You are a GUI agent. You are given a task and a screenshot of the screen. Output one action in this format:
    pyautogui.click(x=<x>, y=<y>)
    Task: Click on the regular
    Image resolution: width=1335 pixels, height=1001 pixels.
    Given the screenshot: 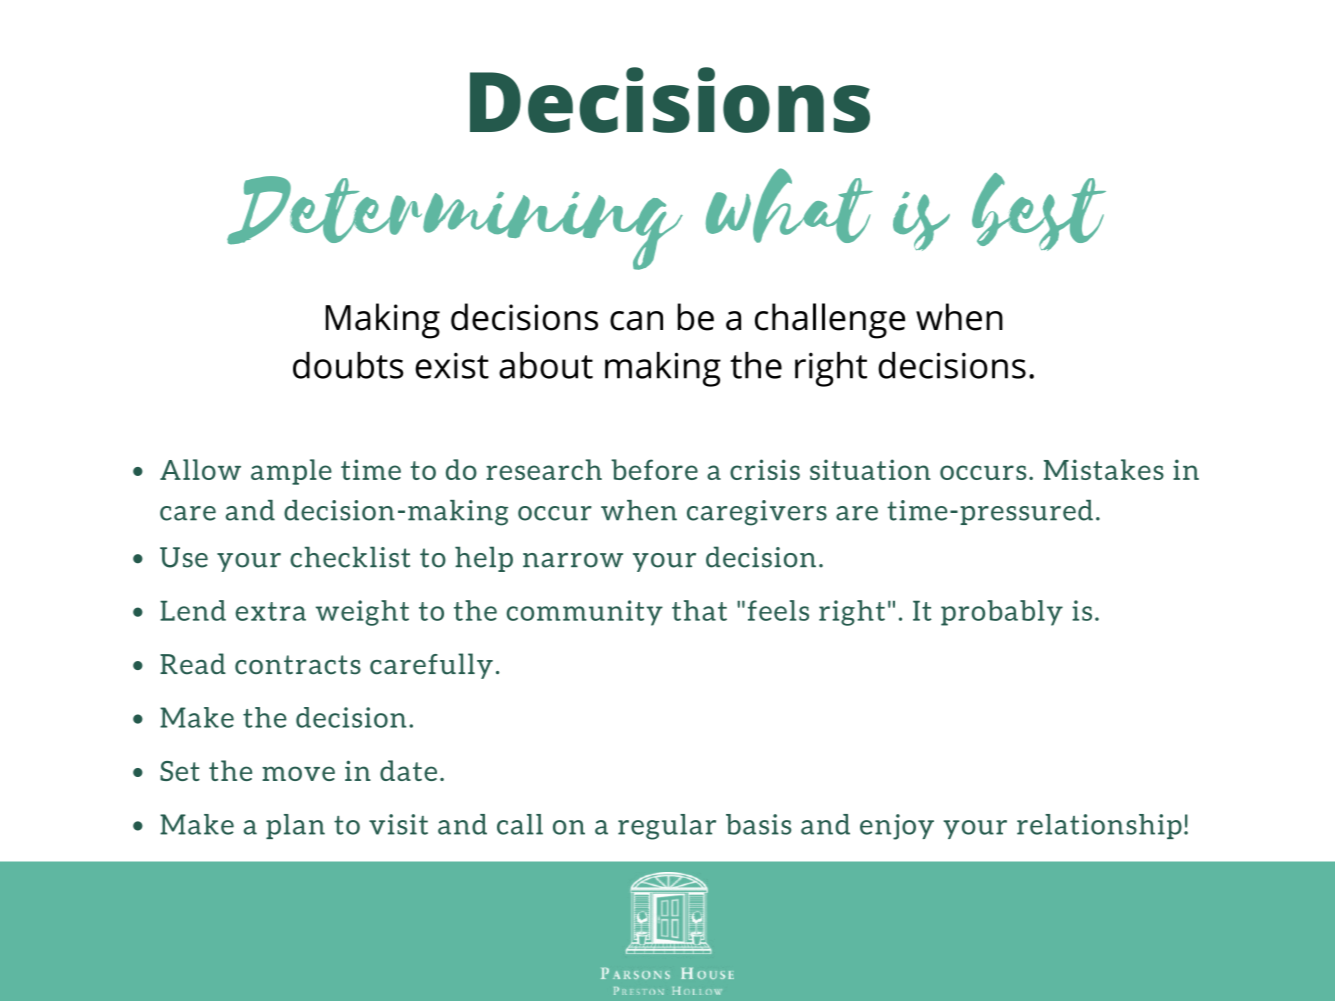 What is the action you would take?
    pyautogui.click(x=667, y=827)
